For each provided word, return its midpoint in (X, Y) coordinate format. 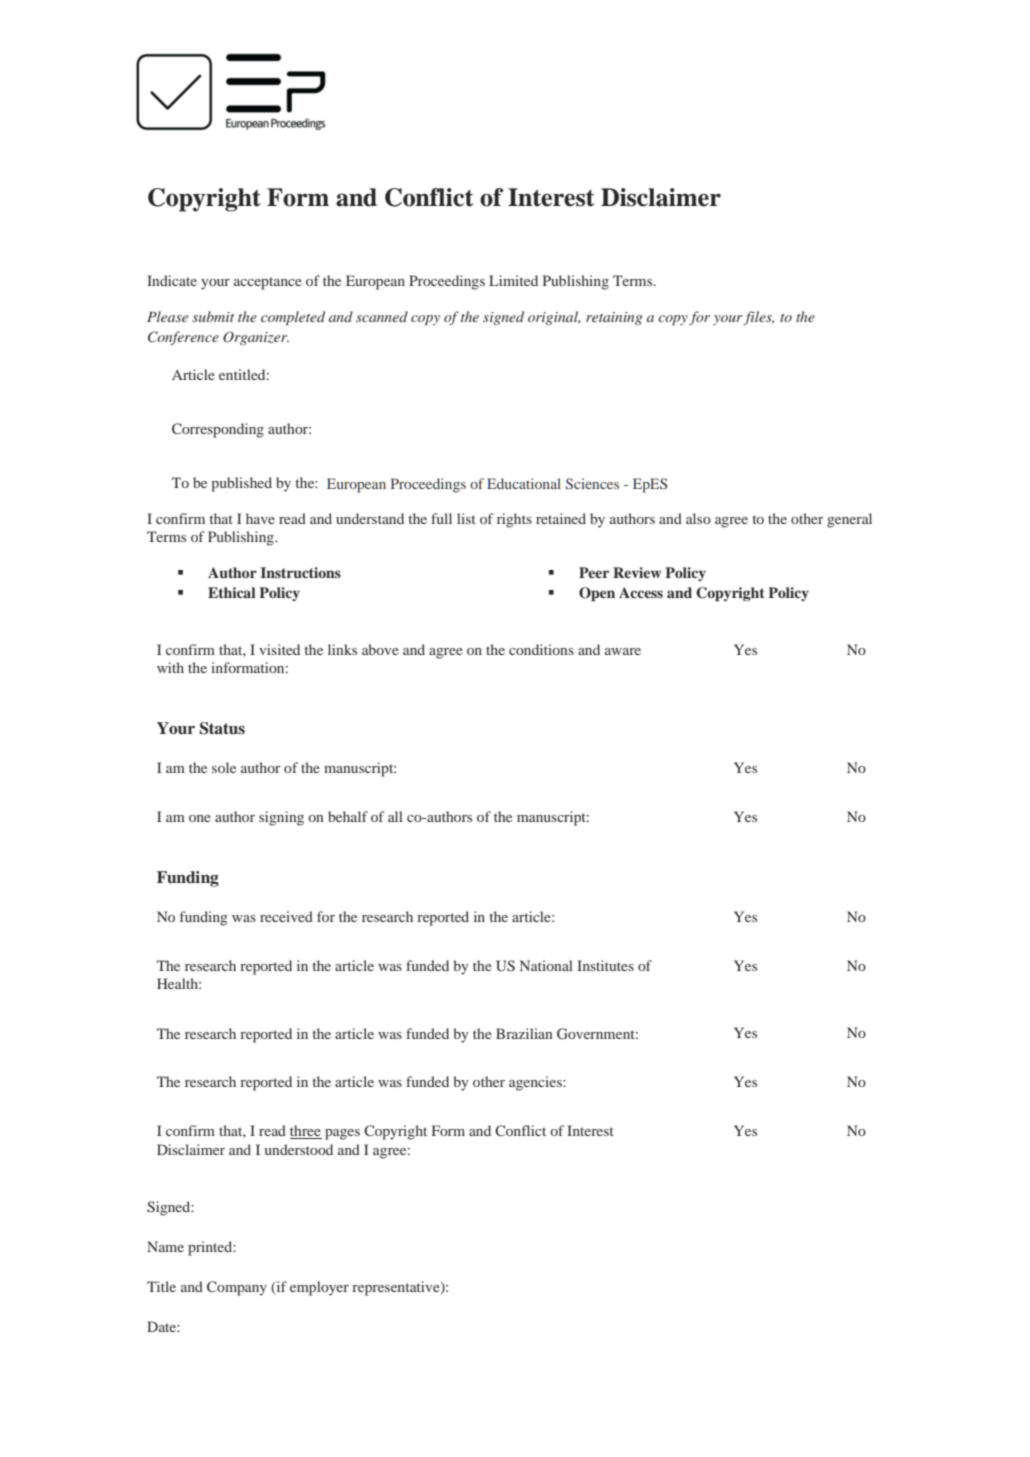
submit (213, 316)
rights (514, 520)
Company (237, 1288)
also (698, 518)
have (260, 518)
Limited (513, 280)
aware (623, 651)
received (286, 916)
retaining (614, 318)
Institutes (605, 965)
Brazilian (524, 1033)
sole (224, 767)
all (395, 816)
